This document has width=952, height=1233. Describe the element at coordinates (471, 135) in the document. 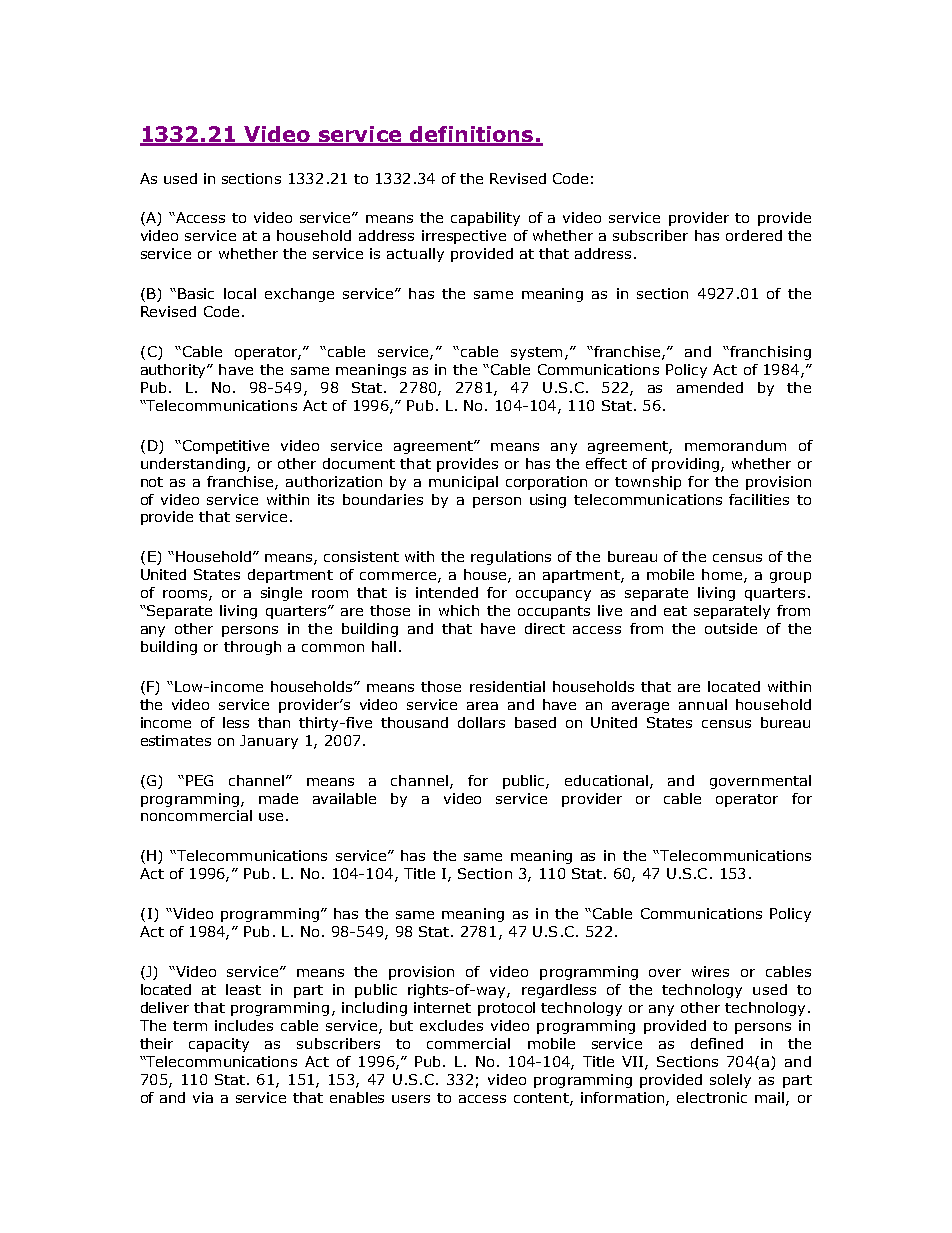

I see `definitions` at that location.
